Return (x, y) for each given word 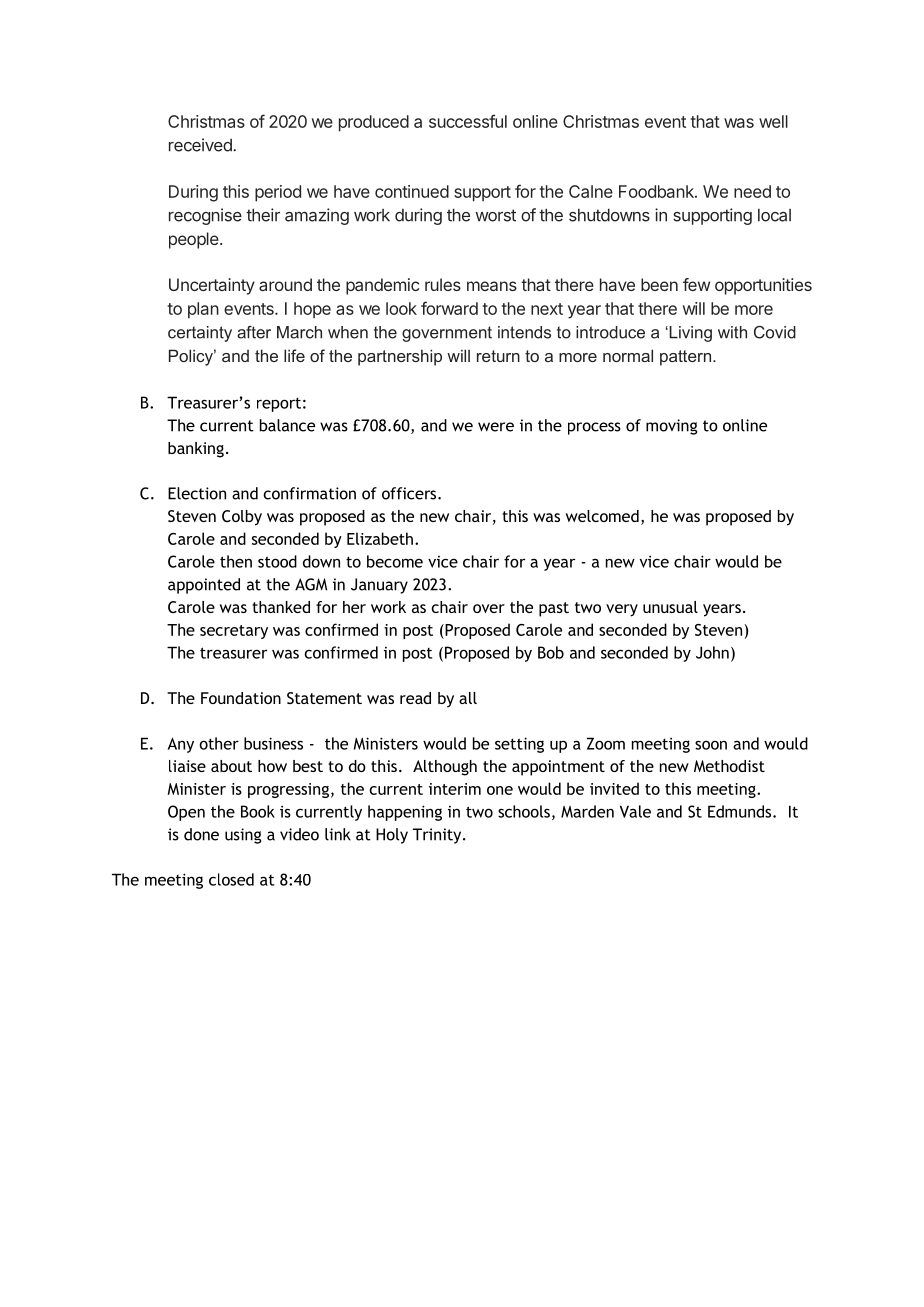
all (468, 698)
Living (689, 334)
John (712, 652)
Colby (242, 518)
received (201, 145)
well (773, 121)
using (243, 836)
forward (449, 308)
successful (468, 121)
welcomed (602, 516)
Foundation (241, 698)
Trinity (438, 836)
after (254, 332)
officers (410, 493)
